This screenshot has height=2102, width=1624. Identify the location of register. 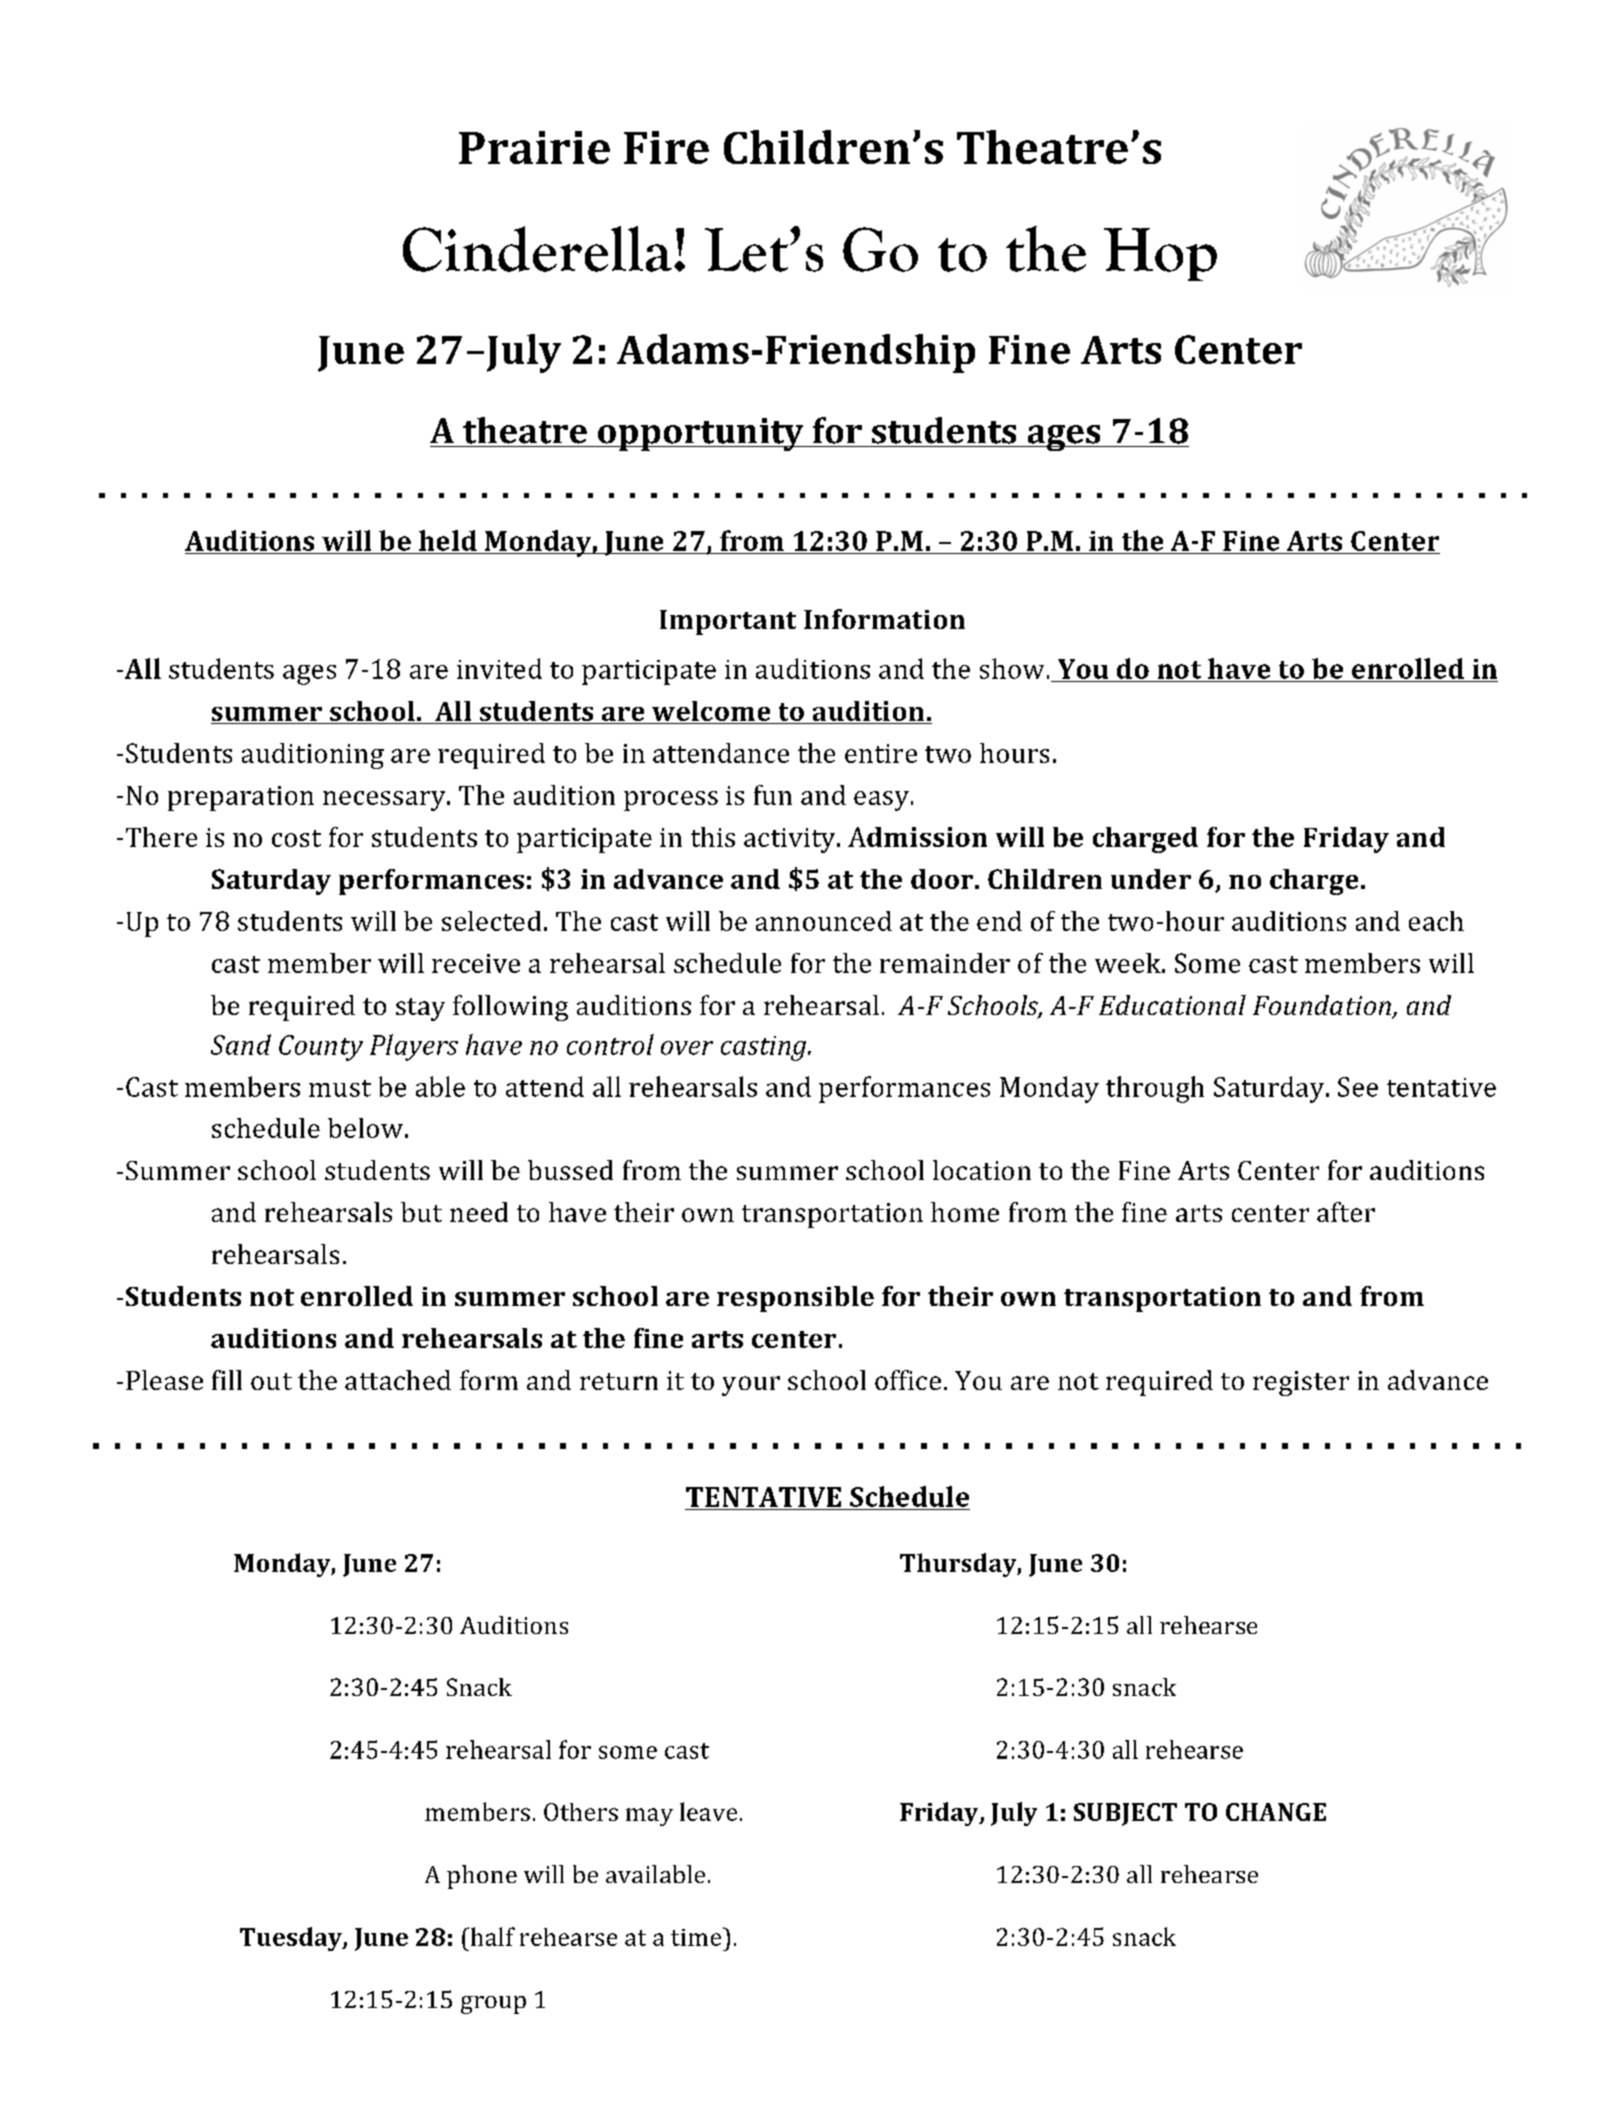
(1301, 1383).
